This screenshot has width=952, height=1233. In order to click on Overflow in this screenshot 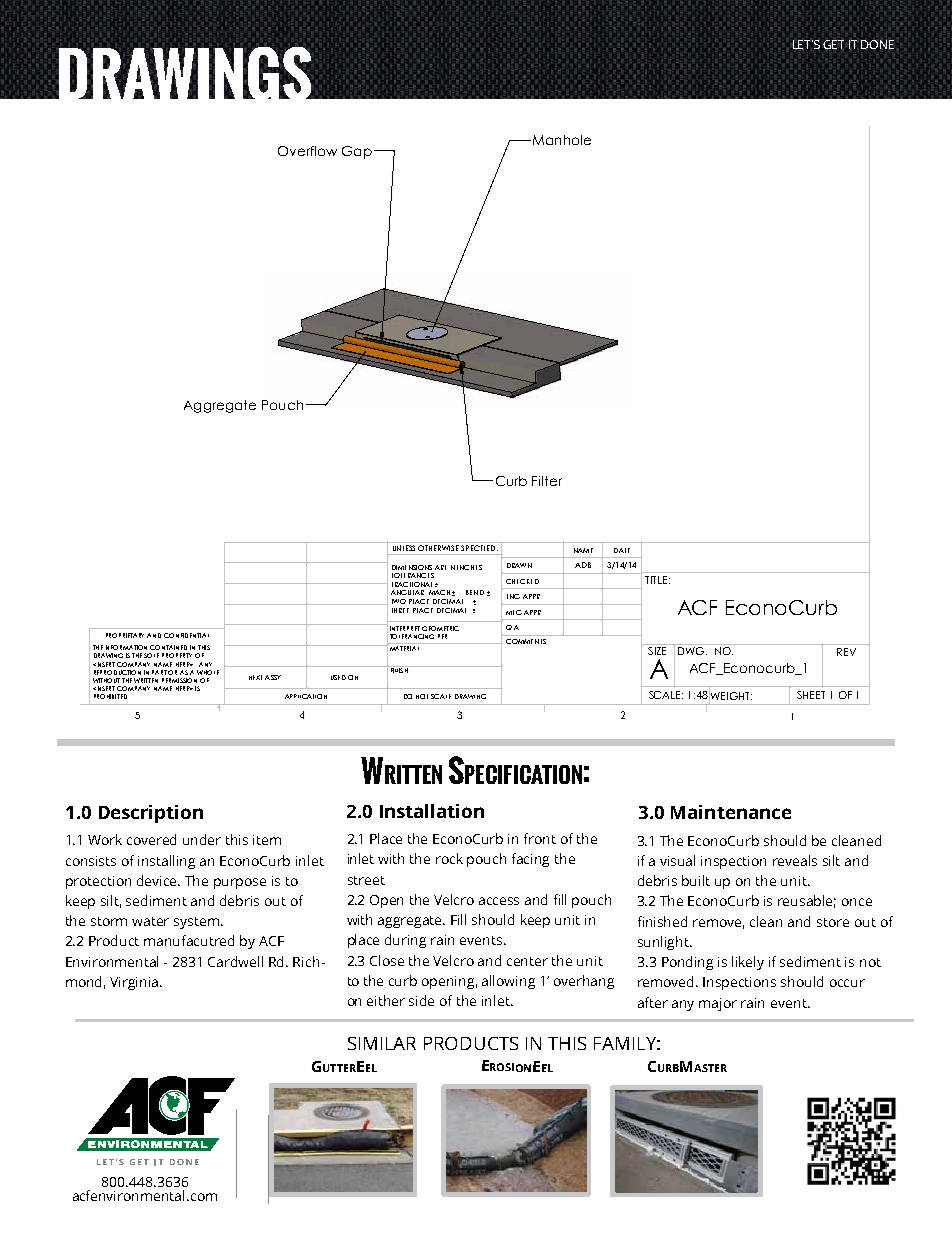, I will do `click(307, 151)`.
